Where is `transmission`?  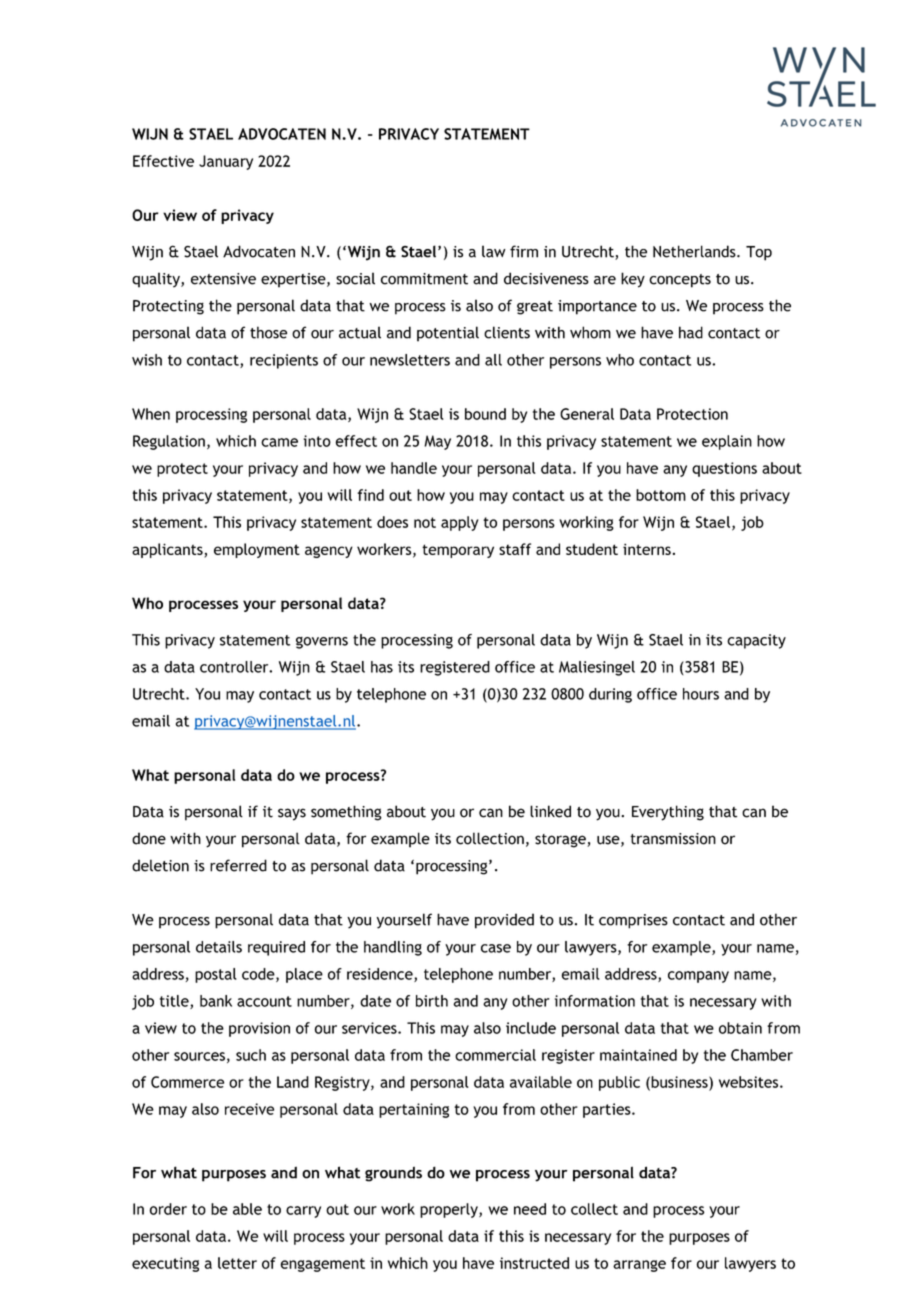 transmission is located at coordinates (673, 839).
